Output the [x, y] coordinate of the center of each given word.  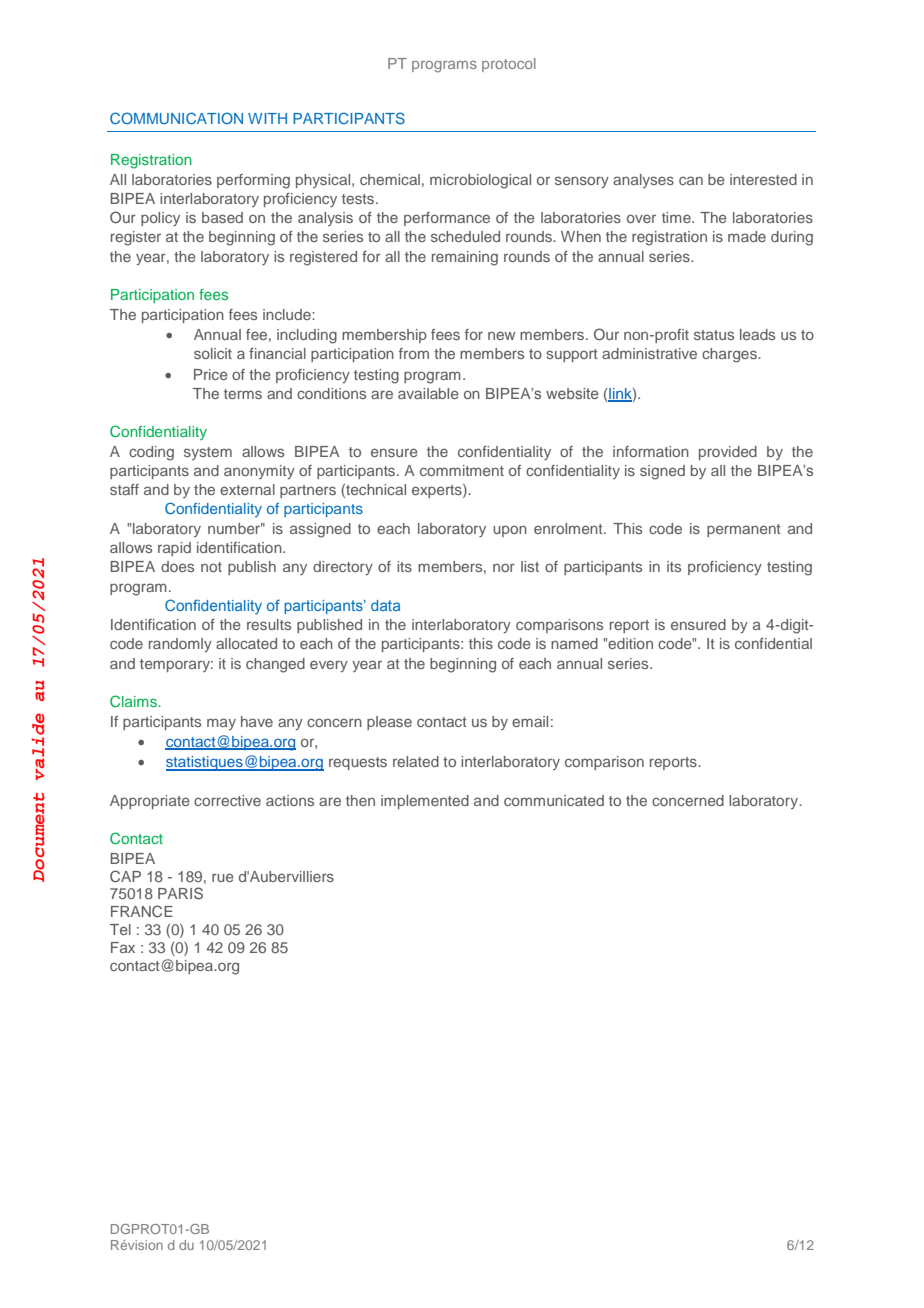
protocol [509, 65]
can [691, 180]
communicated [554, 800]
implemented [425, 802]
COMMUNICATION [176, 118]
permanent [744, 530]
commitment [462, 470]
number [235, 528]
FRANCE [142, 911]
